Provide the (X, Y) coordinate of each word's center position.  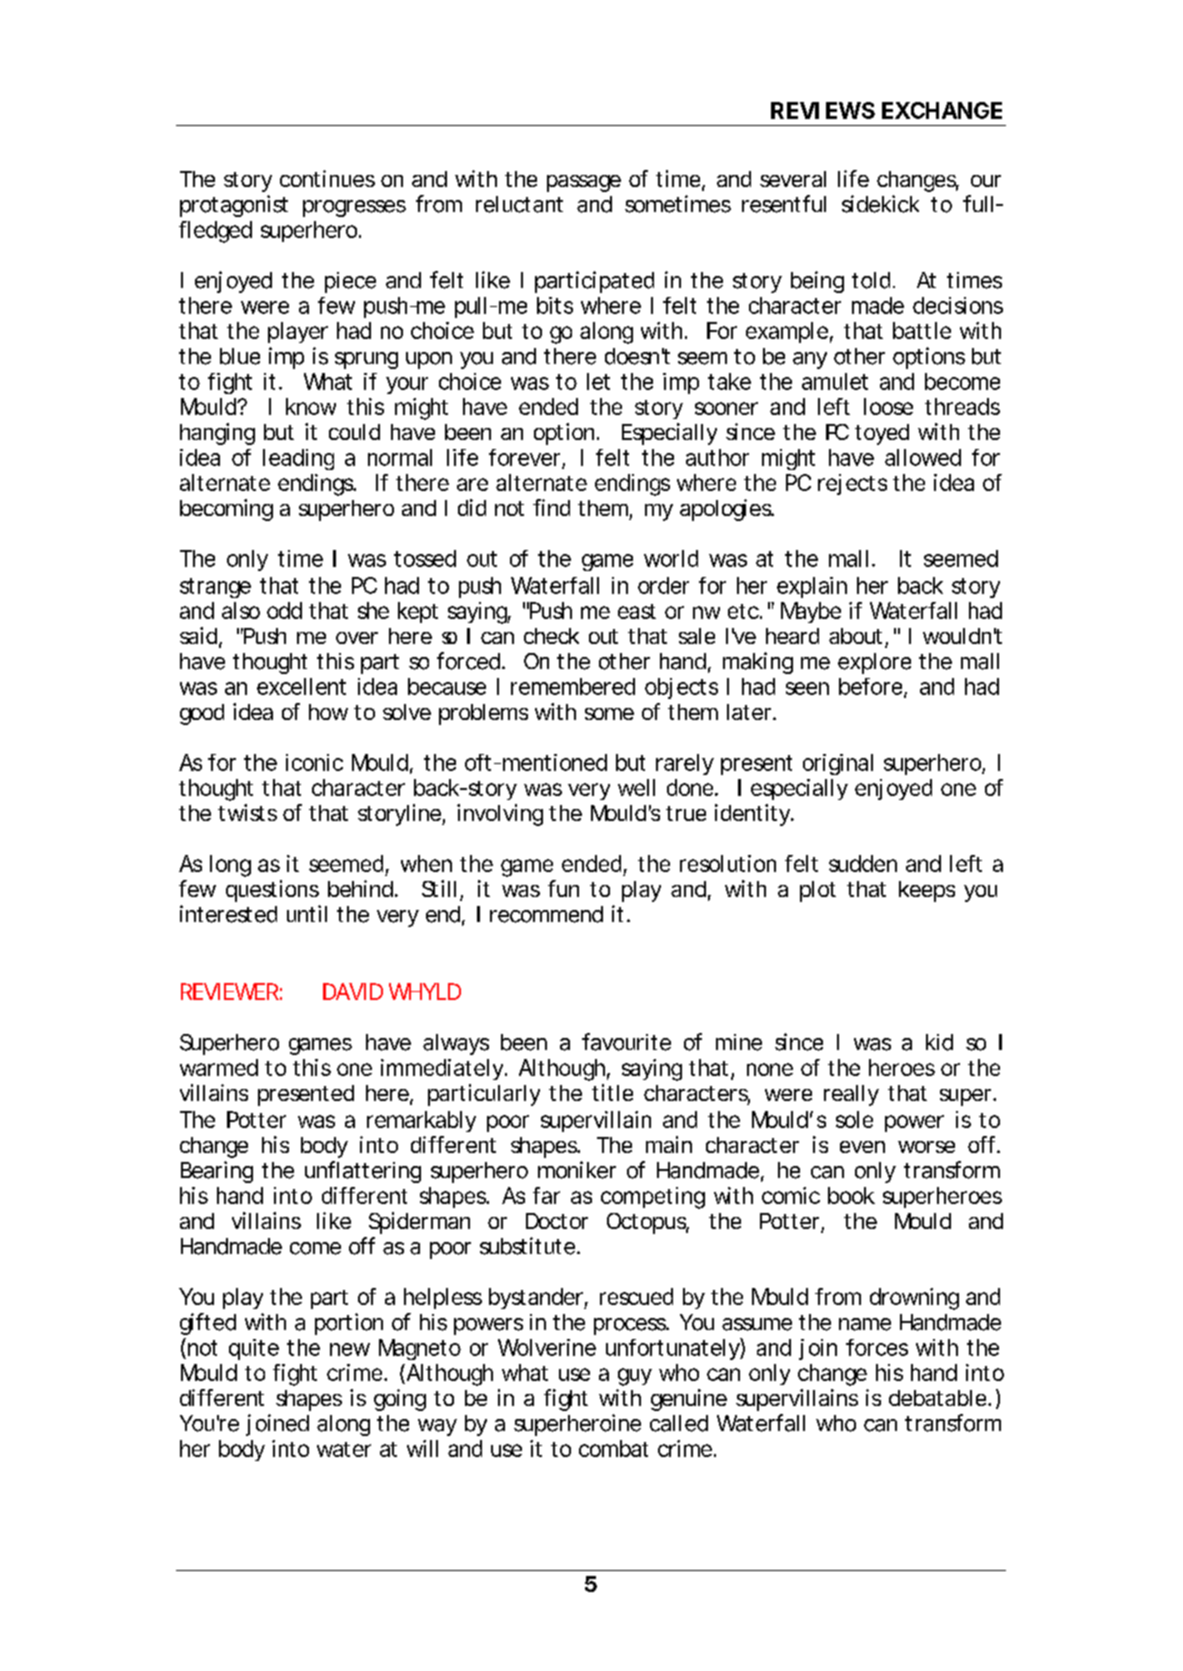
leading (298, 459)
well (636, 787)
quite (254, 1349)
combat (613, 1448)
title (612, 1092)
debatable (939, 1398)
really (851, 1095)
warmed (219, 1067)
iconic (314, 762)
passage (584, 183)
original (838, 764)
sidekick (880, 204)
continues (327, 178)
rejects (852, 484)
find (551, 507)
